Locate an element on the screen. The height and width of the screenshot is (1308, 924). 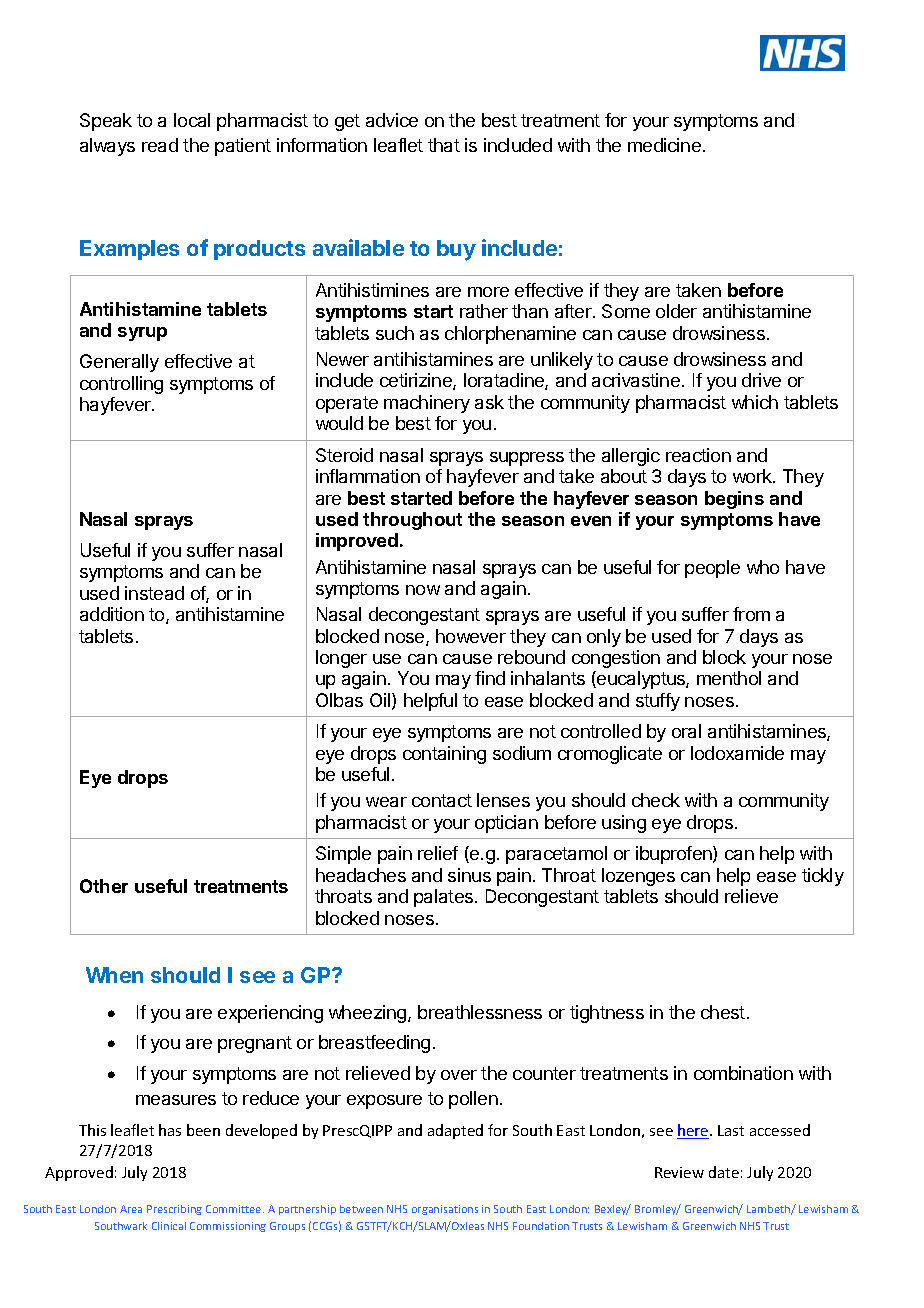
chest is located at coordinates (723, 1012).
